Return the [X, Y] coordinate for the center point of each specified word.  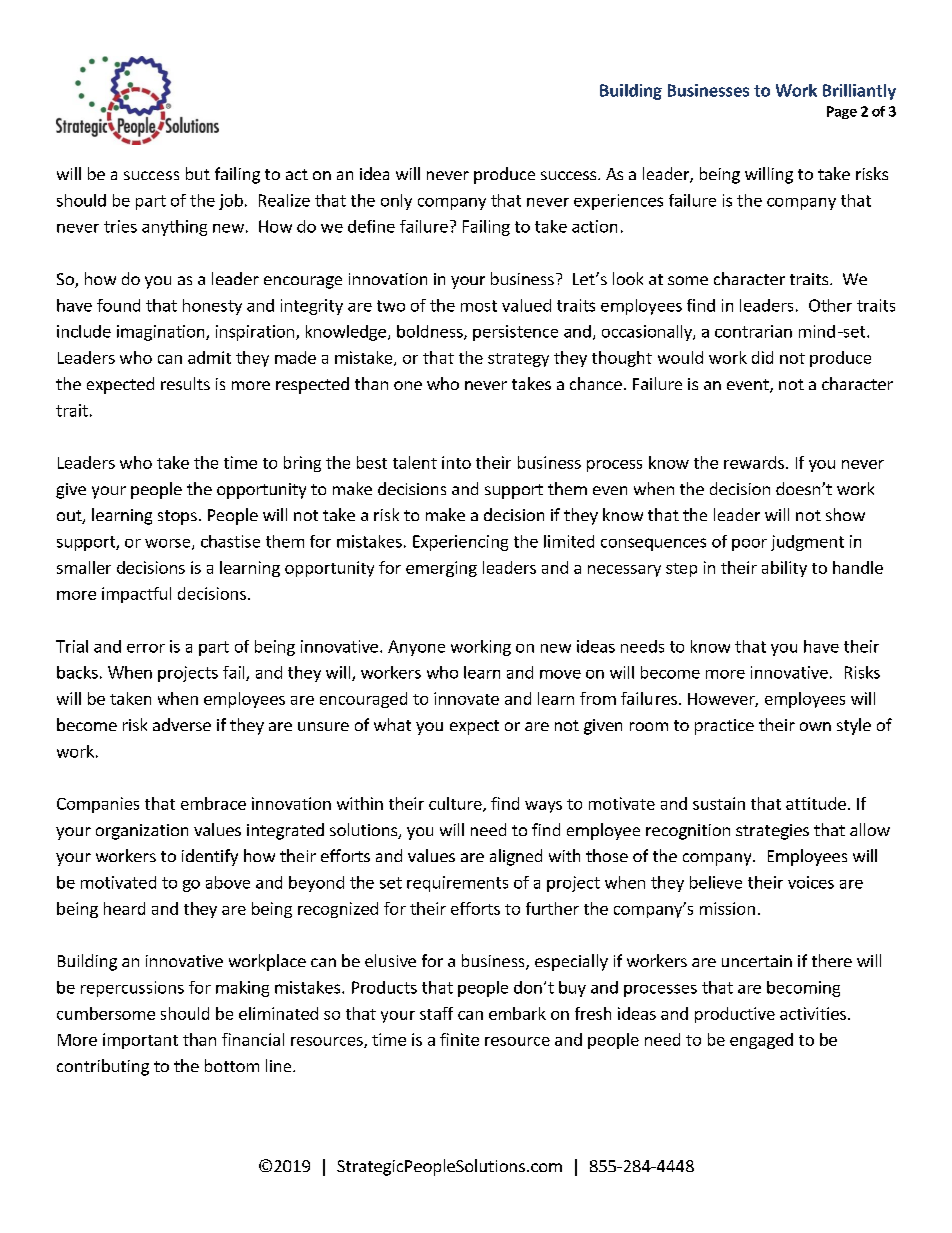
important [140, 1041]
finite [459, 1039]
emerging [441, 569]
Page [842, 112]
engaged [761, 1041]
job [231, 202]
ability [784, 569]
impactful [136, 595]
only [396, 202]
